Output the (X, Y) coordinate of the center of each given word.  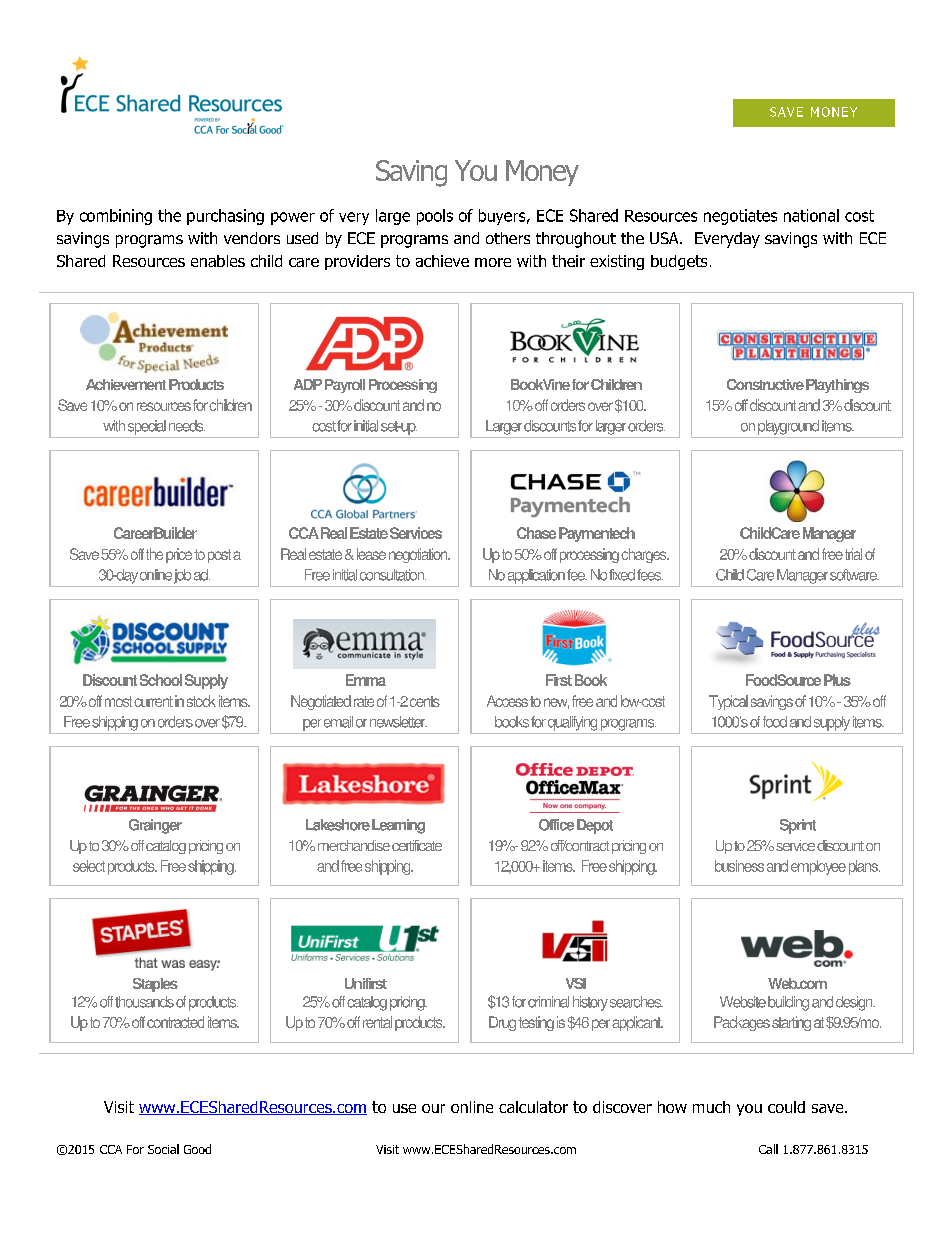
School (161, 680)
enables (218, 261)
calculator (533, 1107)
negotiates (740, 217)
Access (507, 701)
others (508, 238)
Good (197, 1149)
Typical (728, 702)
